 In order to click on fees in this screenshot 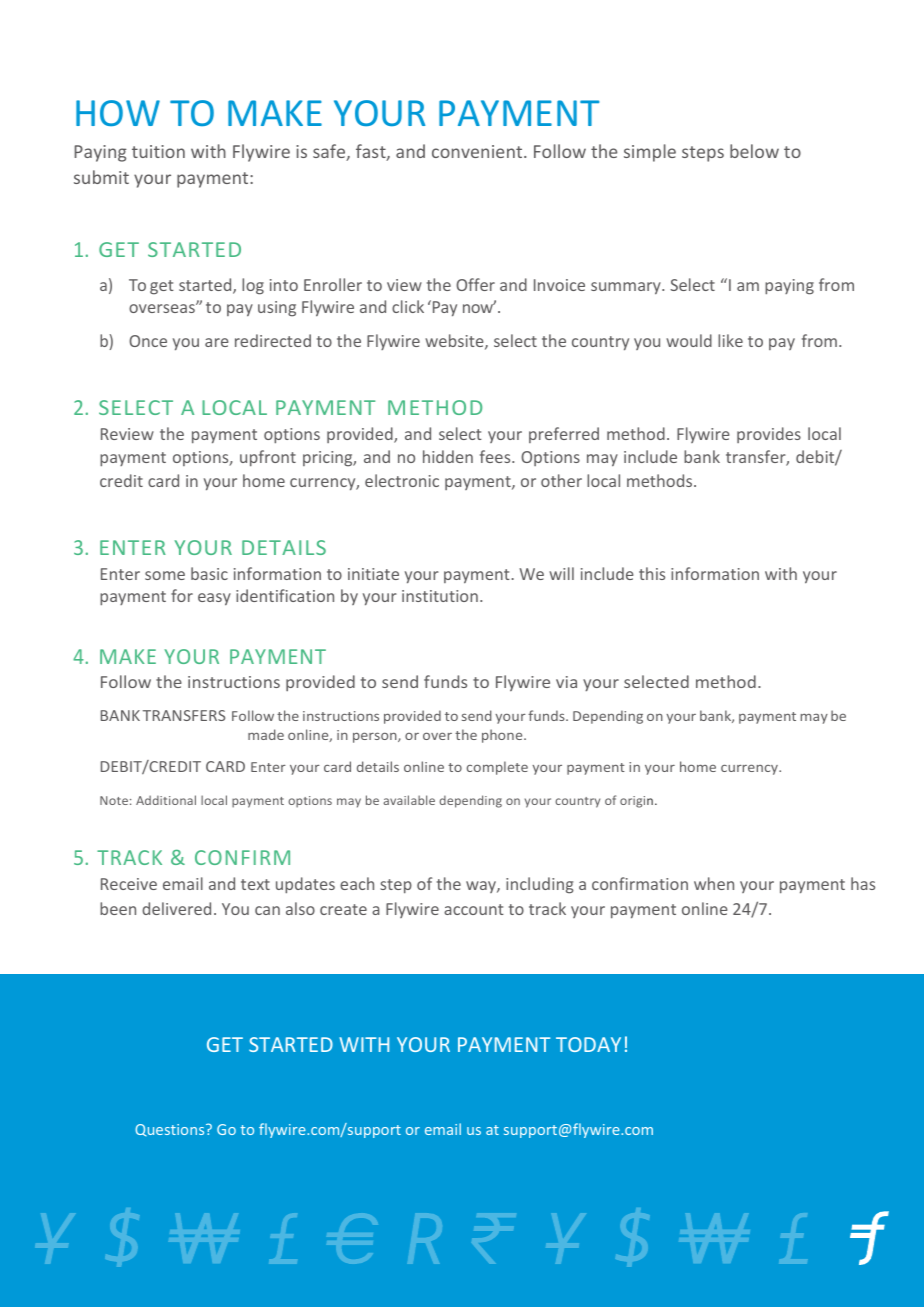, I will do `click(496, 456)`.
